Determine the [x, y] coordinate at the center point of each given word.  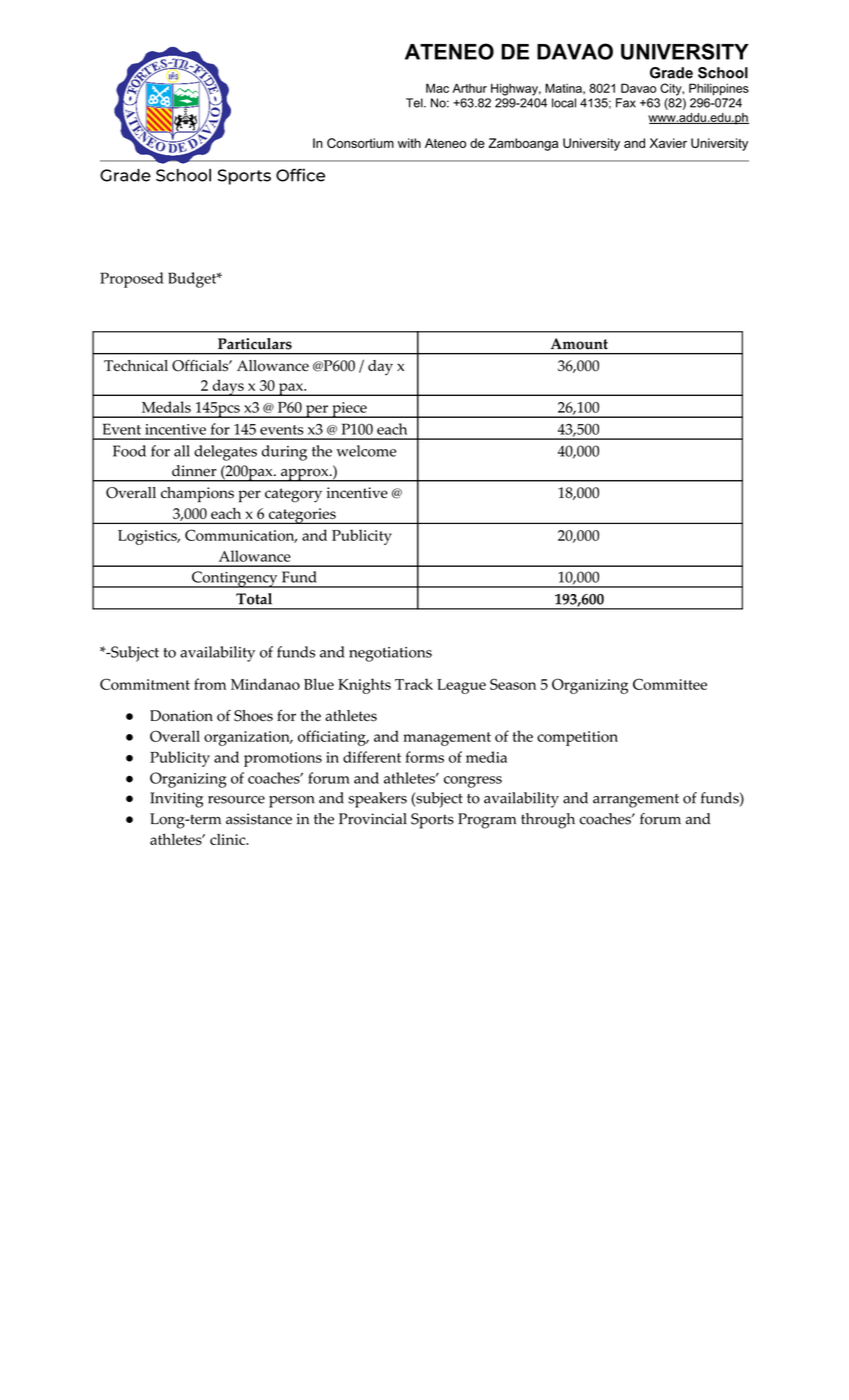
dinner [194, 471]
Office [300, 175]
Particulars [255, 344]
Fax [626, 103]
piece [349, 410]
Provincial [373, 819]
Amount [579, 344]
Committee [670, 684]
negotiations [390, 654]
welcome [366, 451]
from [210, 684]
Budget [193, 280]
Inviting [176, 800]
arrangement [636, 801]
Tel [415, 103]
